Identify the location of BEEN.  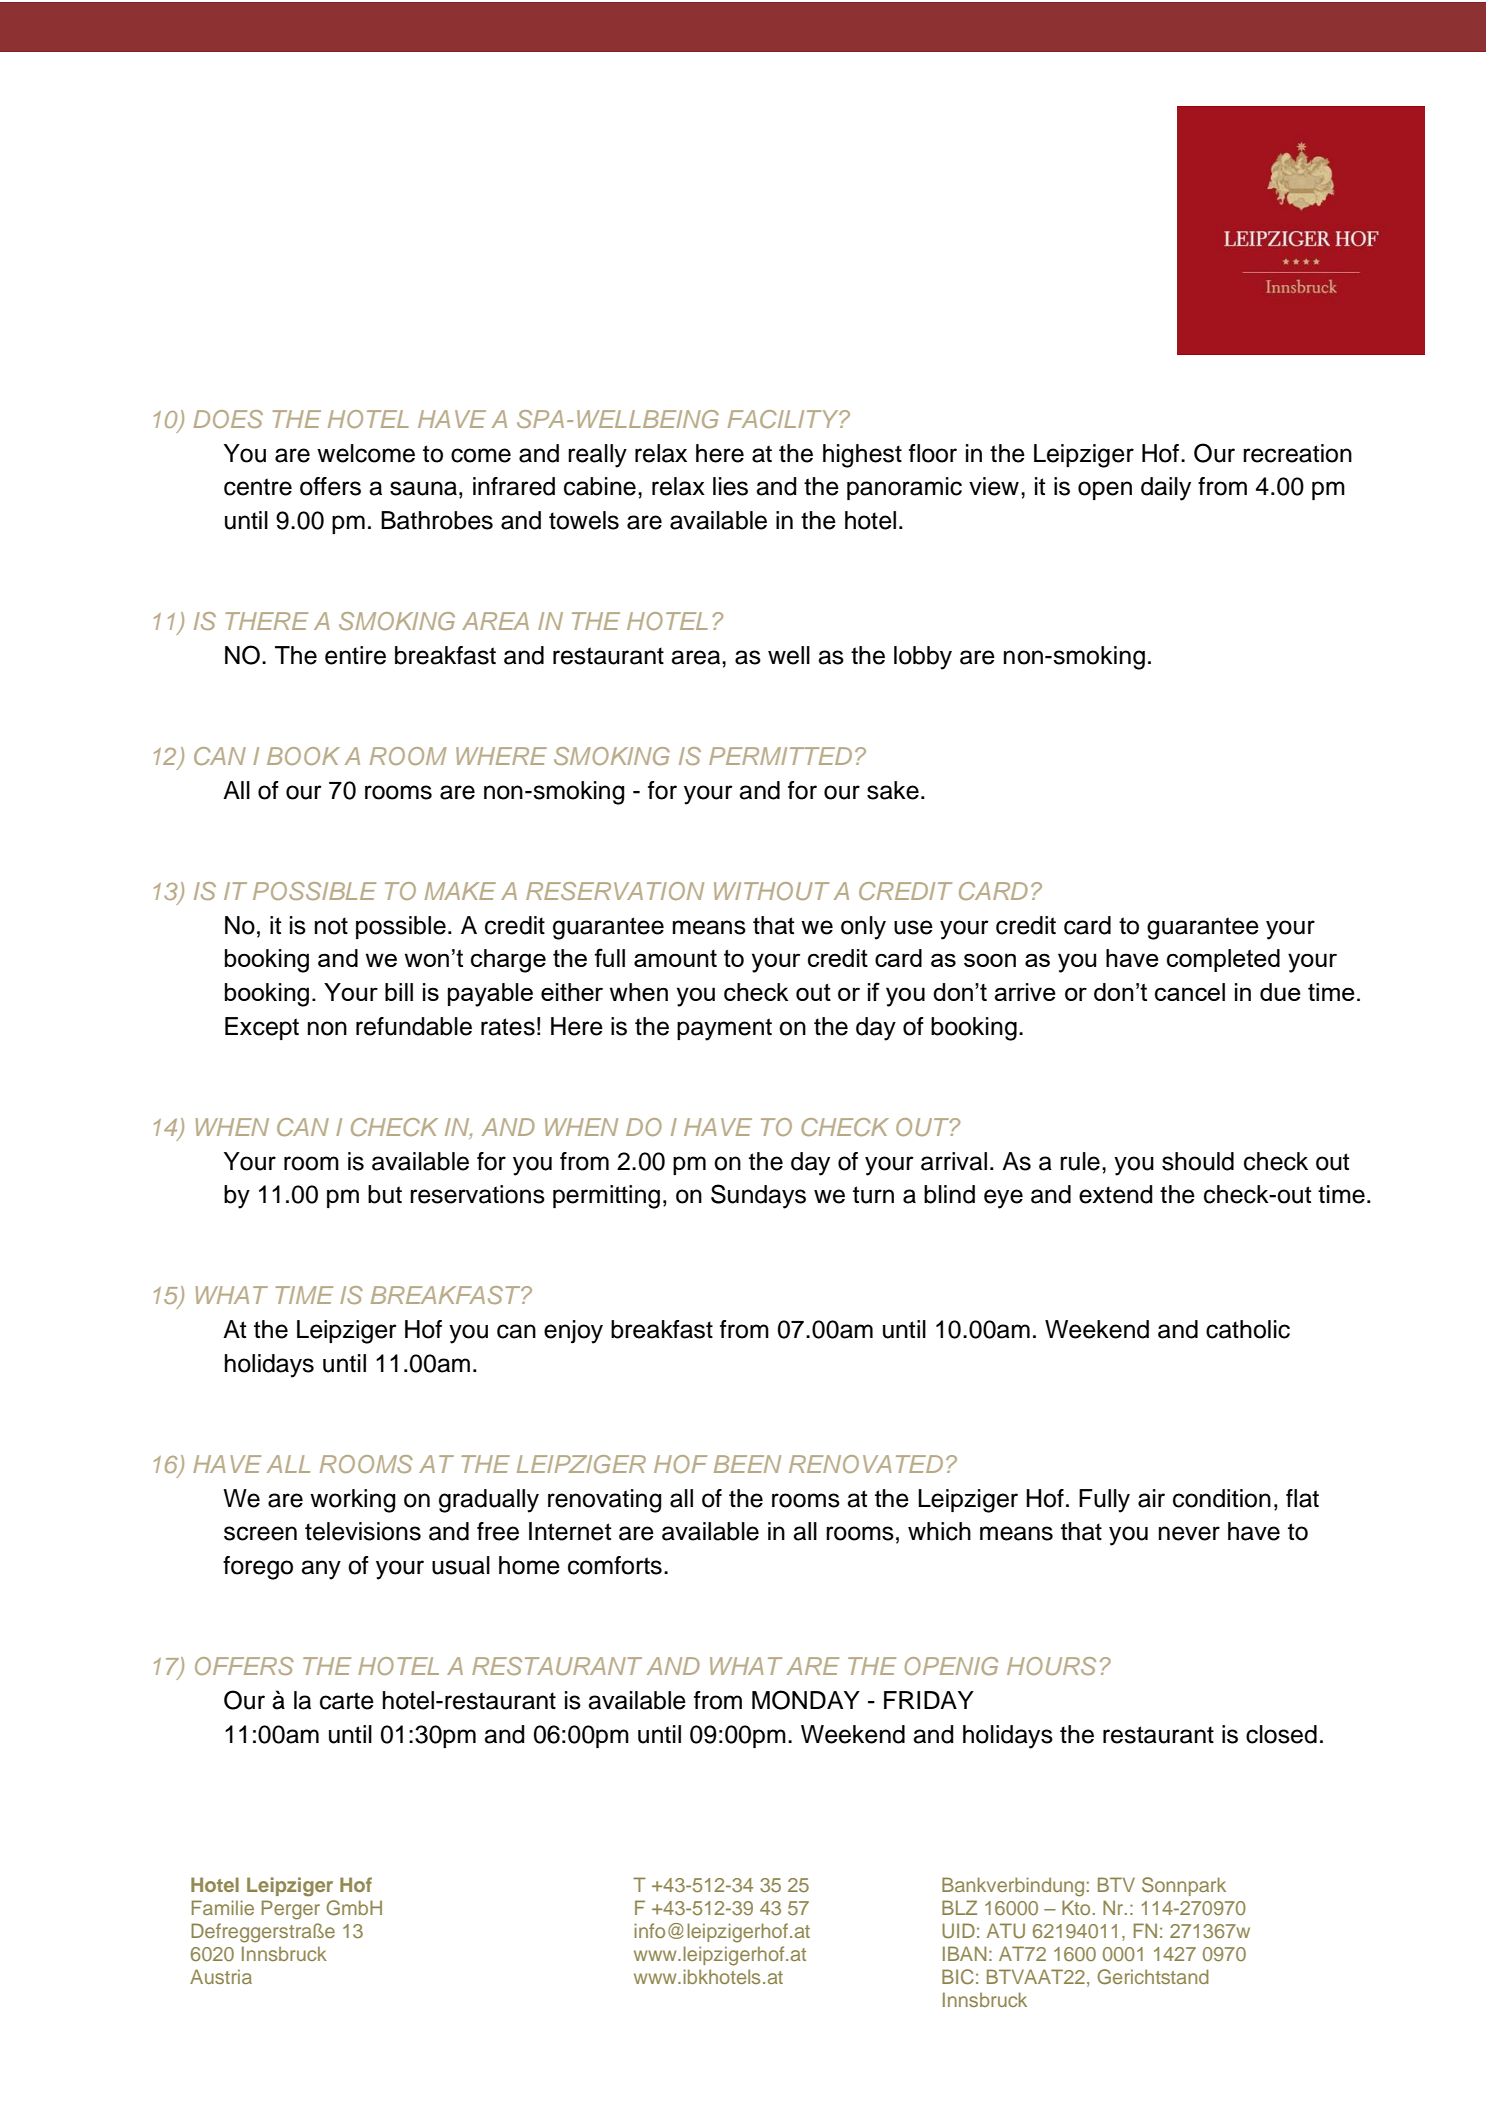
(747, 1464).
